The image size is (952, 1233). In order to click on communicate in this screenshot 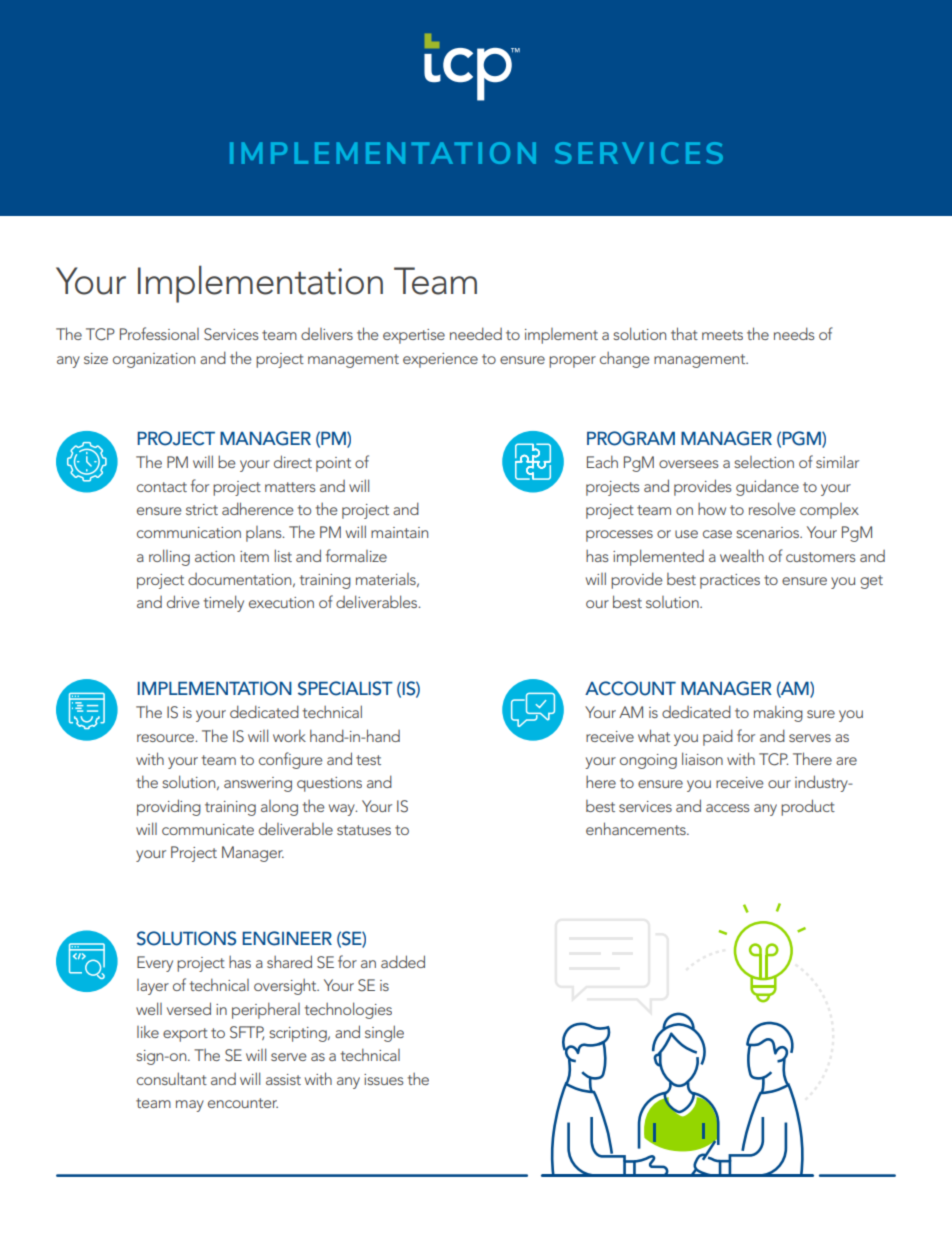, I will do `click(208, 829)`.
